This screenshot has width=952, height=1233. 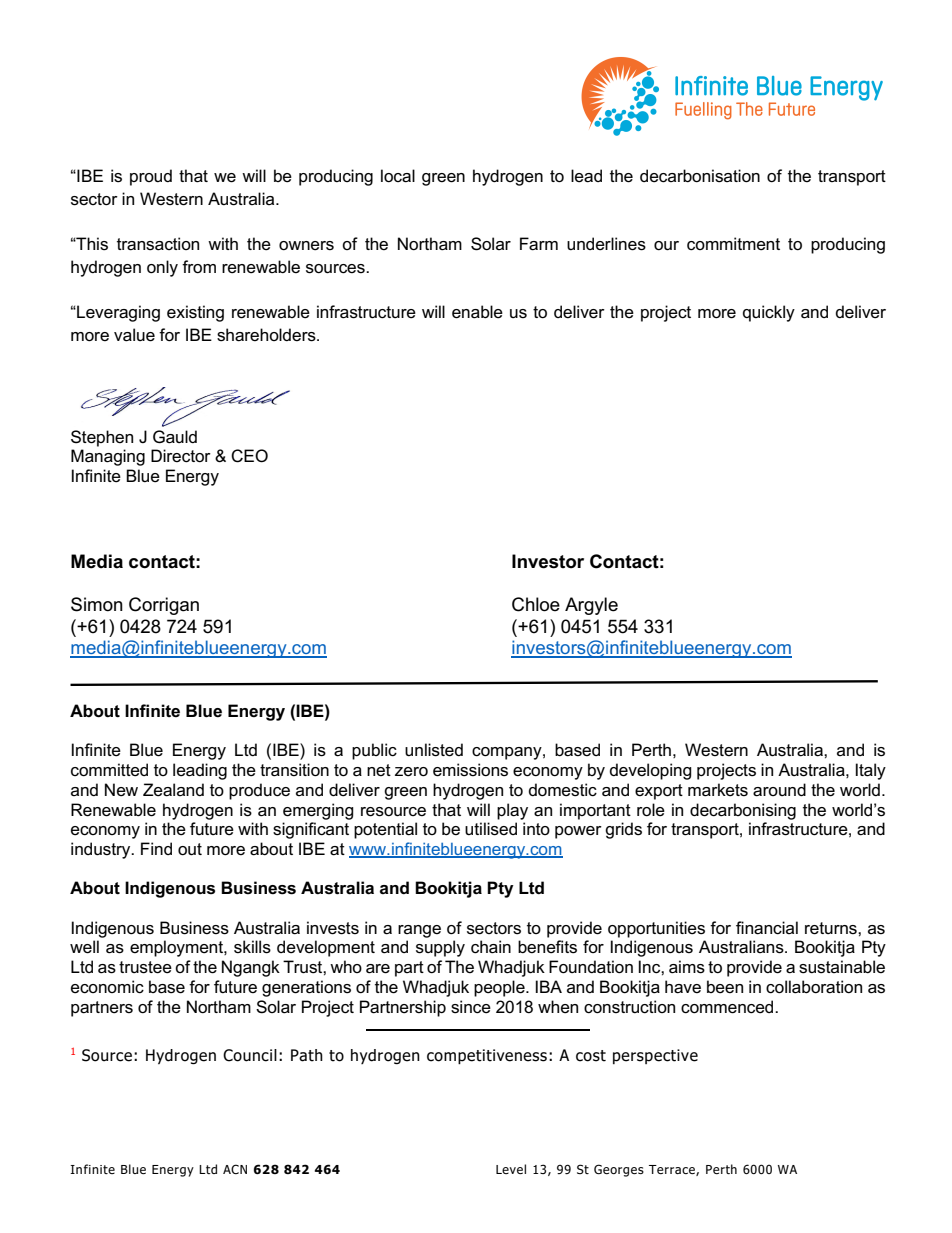 I want to click on Level, so click(x=511, y=1169).
